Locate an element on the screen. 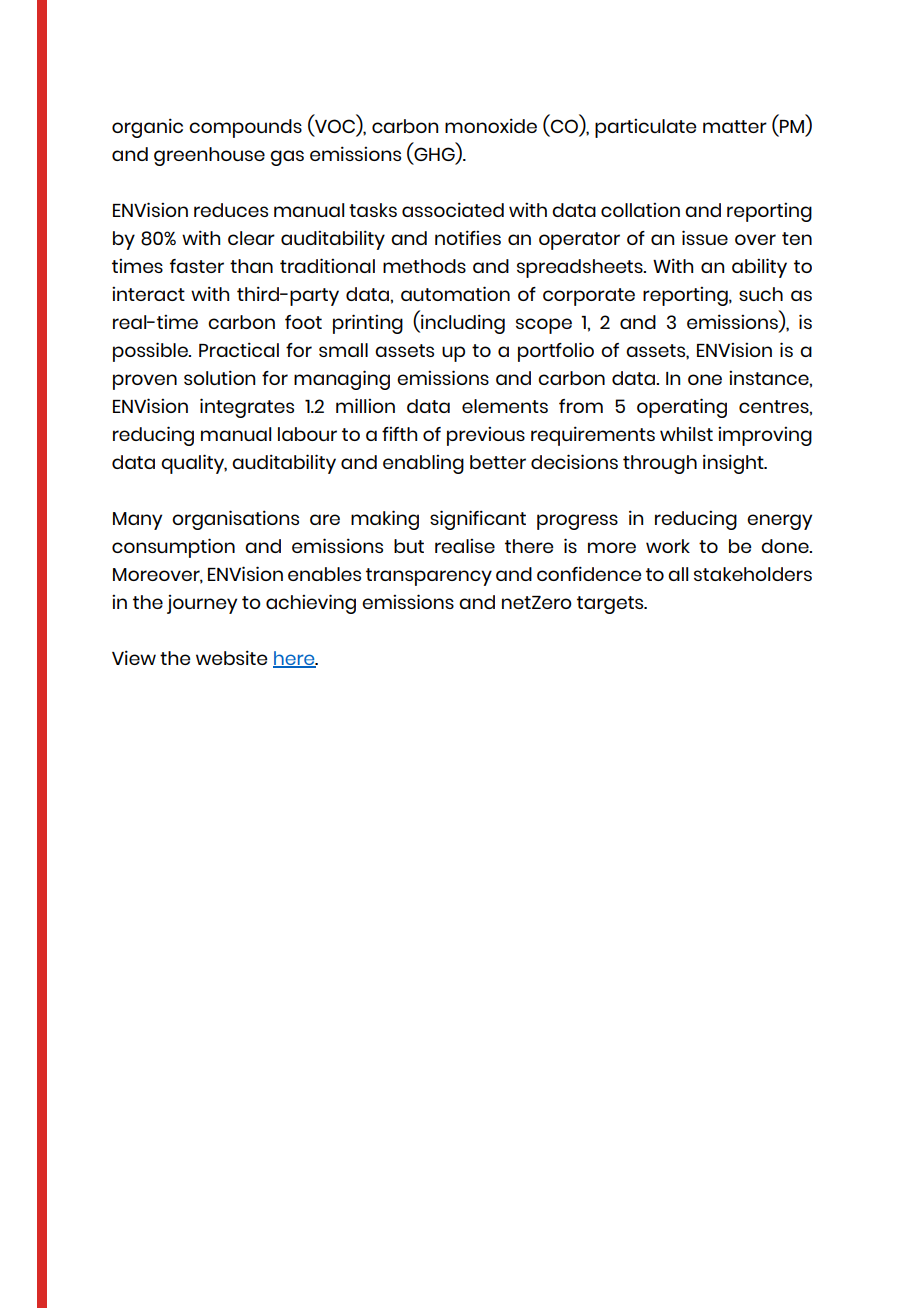  elements is located at coordinates (505, 406).
